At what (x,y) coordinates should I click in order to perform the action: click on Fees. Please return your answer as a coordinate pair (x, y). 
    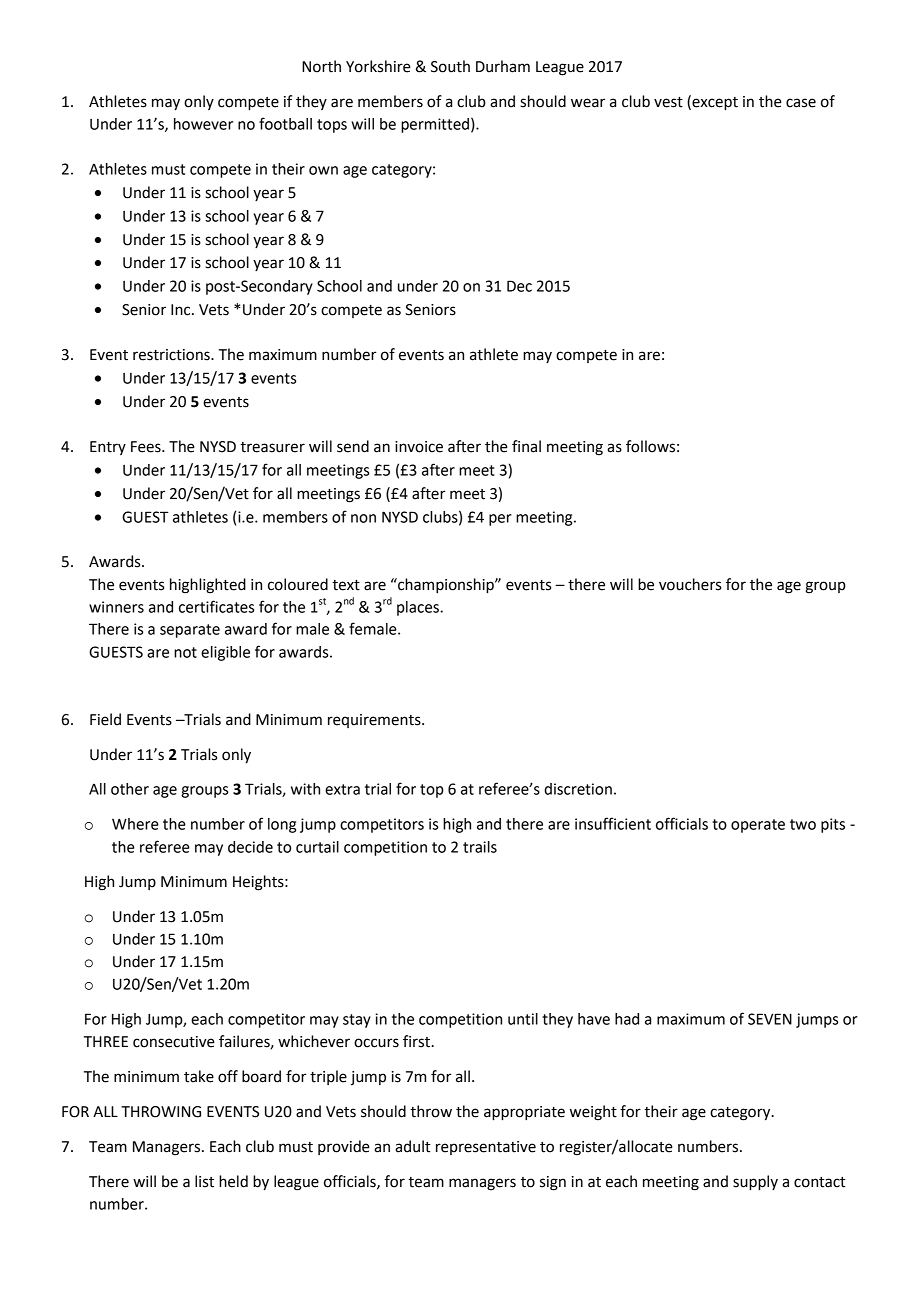
    Looking at the image, I should click on (147, 447).
